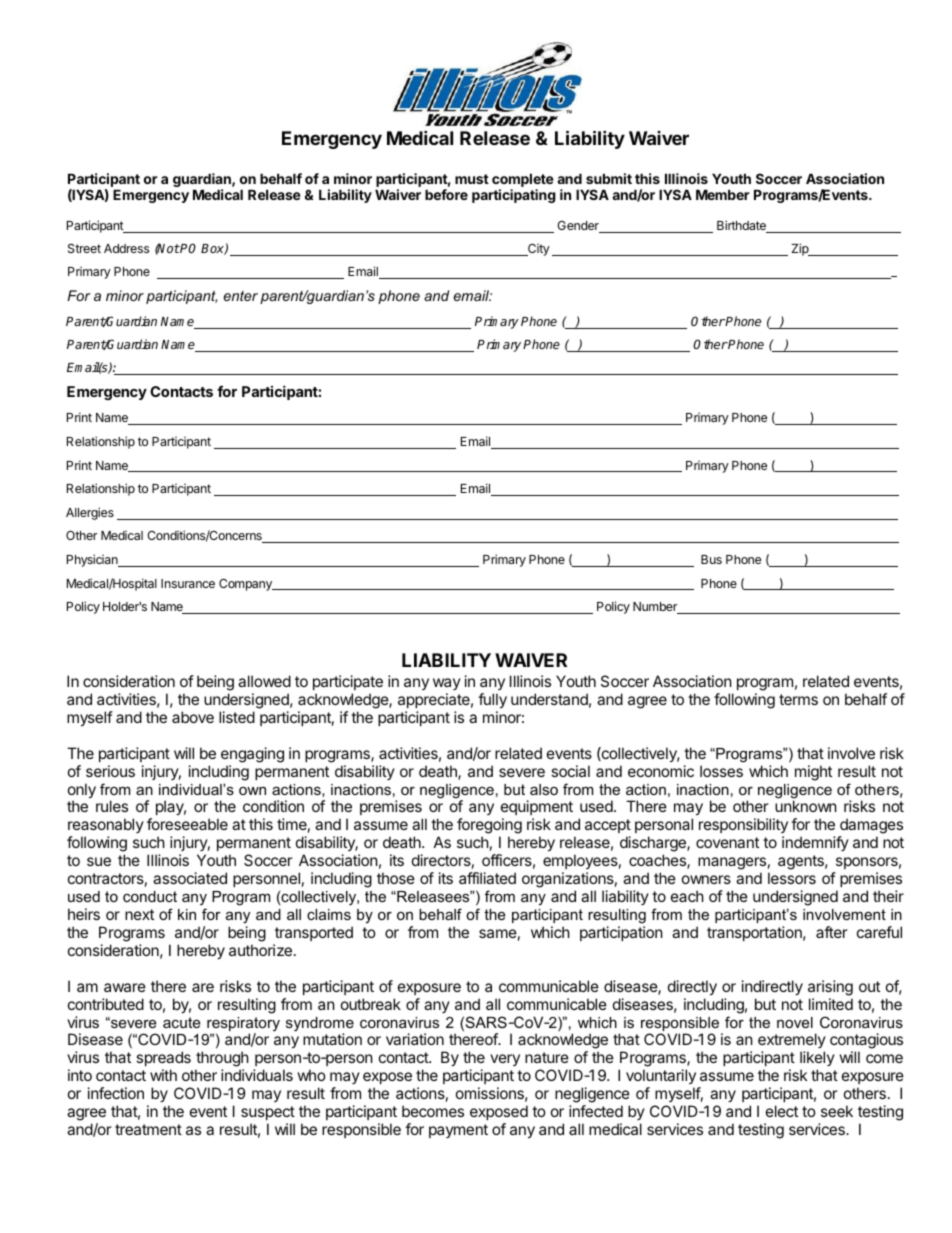 The height and width of the page is (1233, 952). What do you see at coordinates (163, 1075) in the page?
I see `with` at bounding box center [163, 1075].
